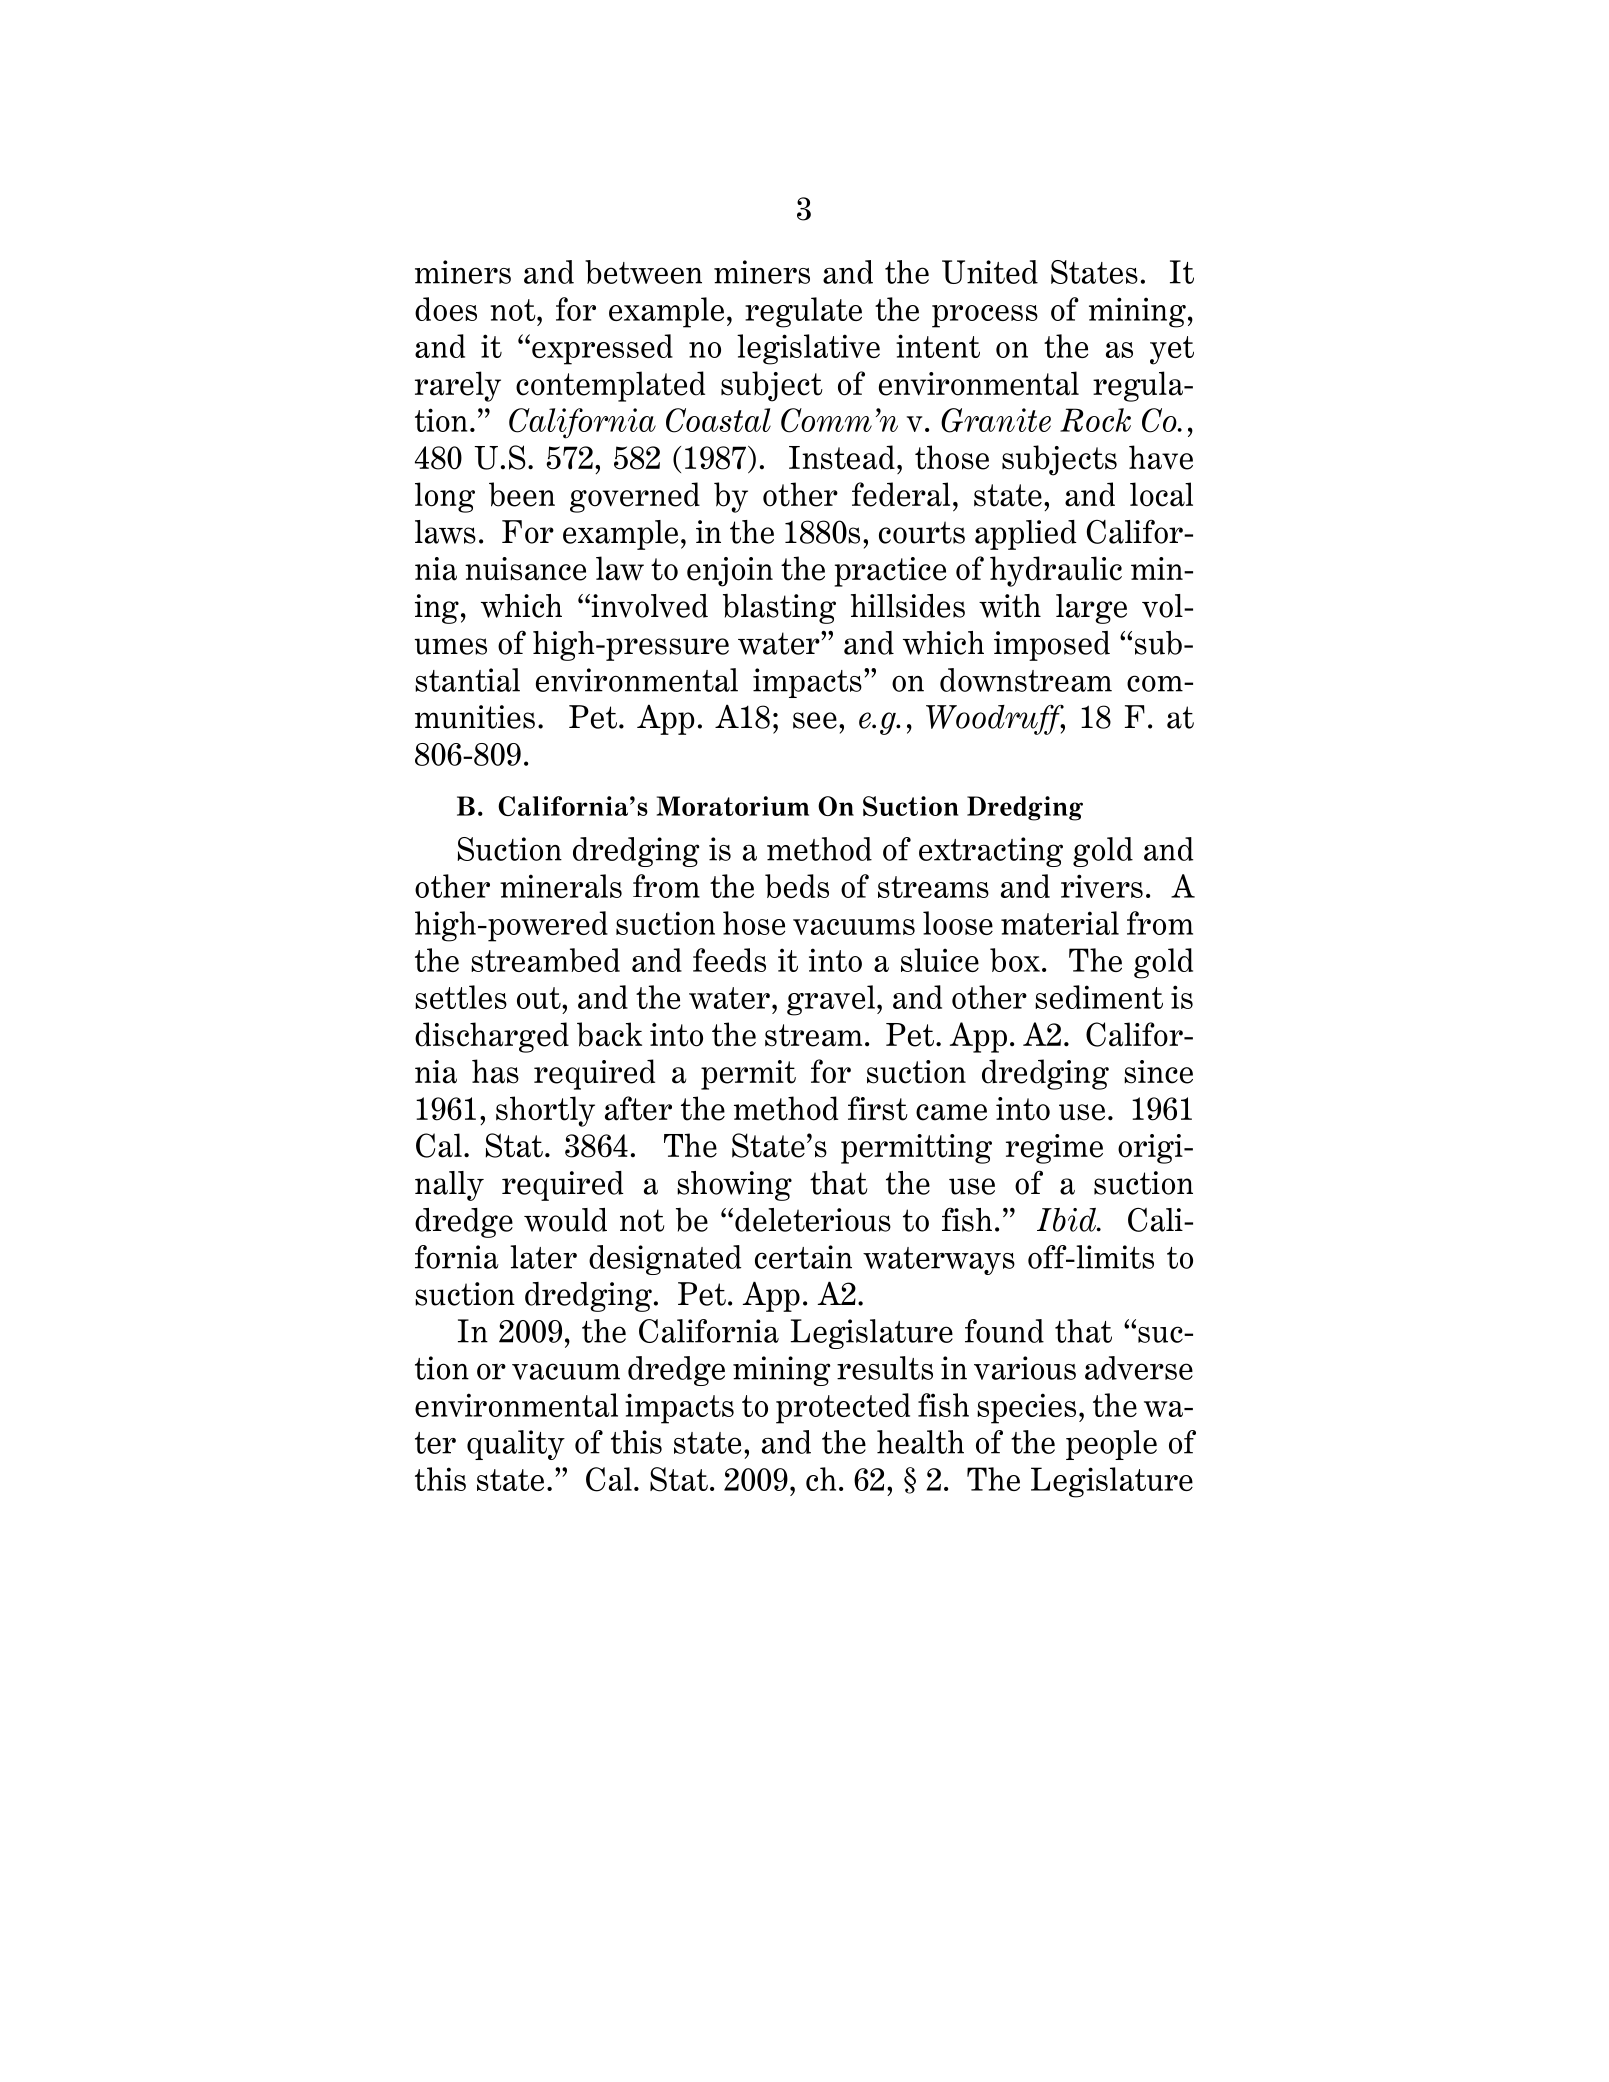  What do you see at coordinates (1111, 1445) in the screenshot?
I see `people` at bounding box center [1111, 1445].
